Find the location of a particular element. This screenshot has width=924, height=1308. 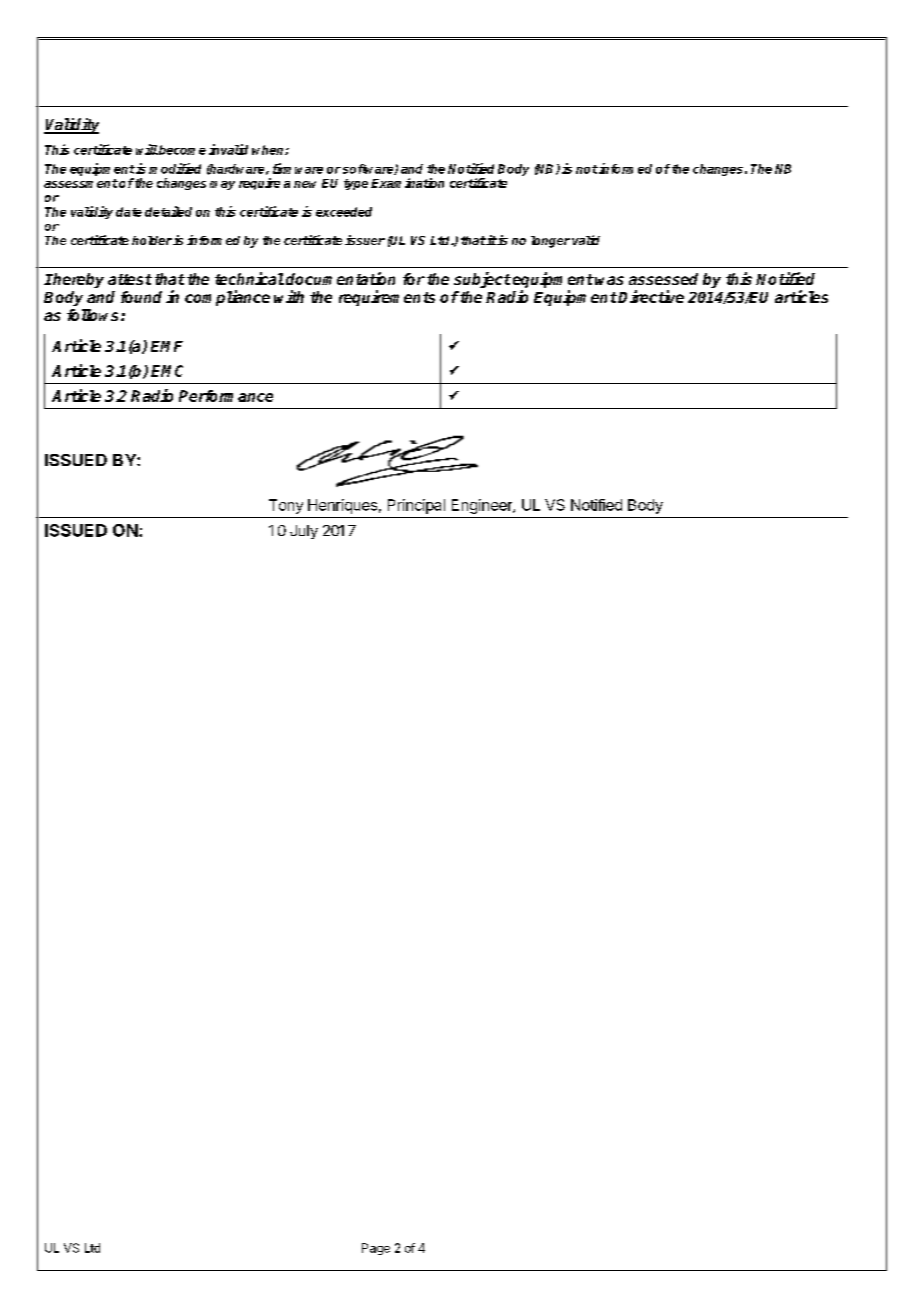

Performance is located at coordinates (226, 396).
